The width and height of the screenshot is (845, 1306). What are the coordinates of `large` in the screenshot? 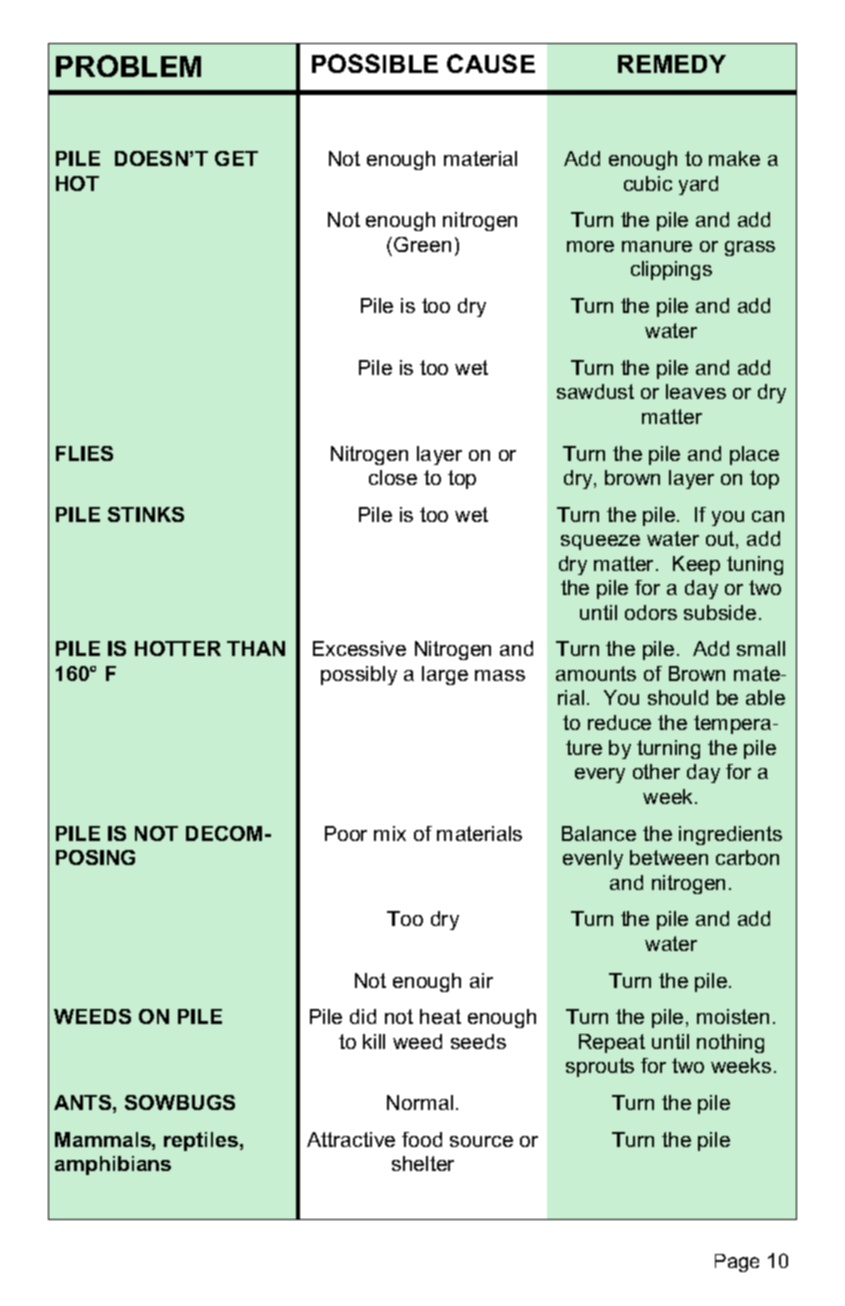 It's located at (445, 675).
